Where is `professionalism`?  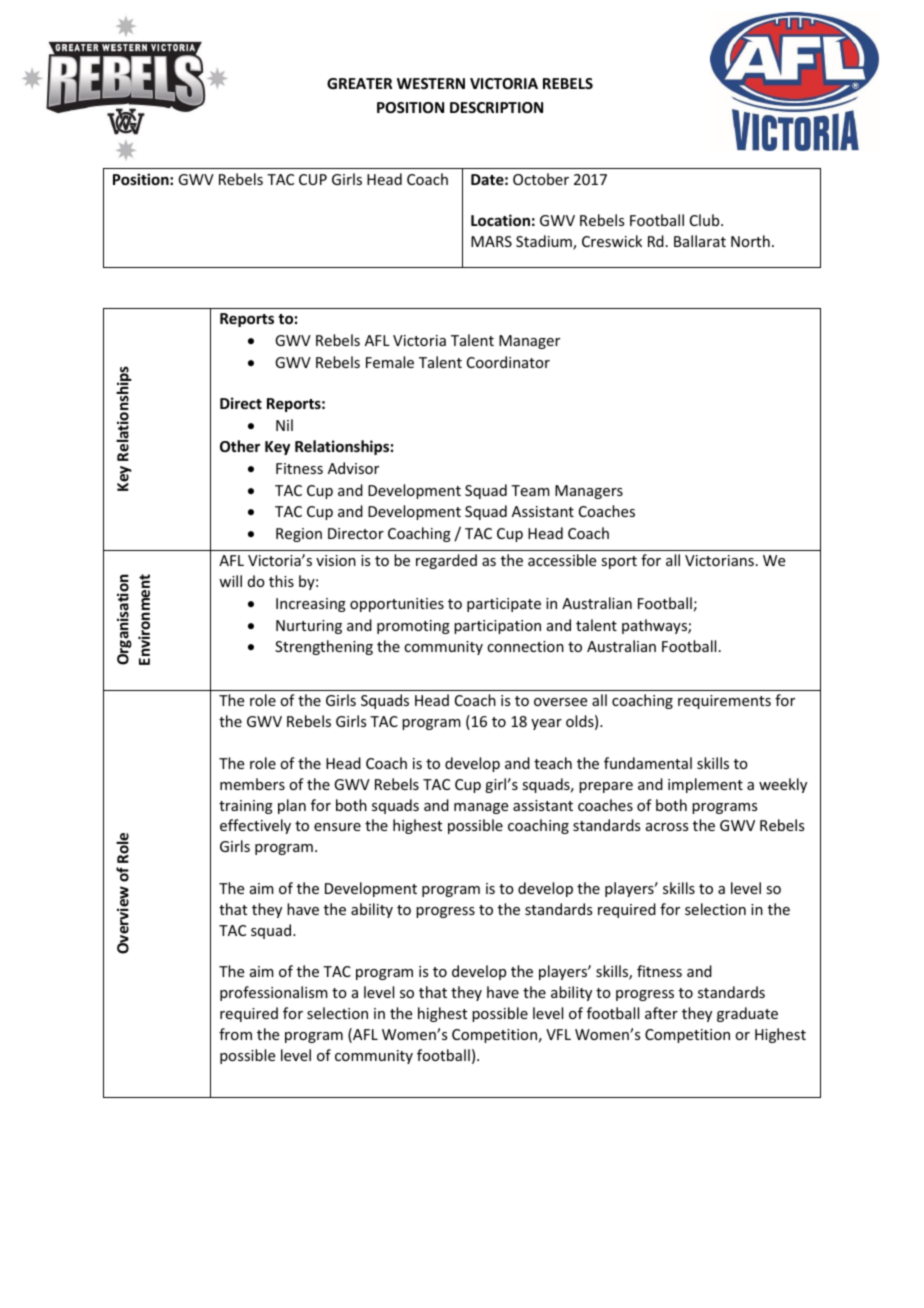
professionalism is located at coordinates (274, 993).
